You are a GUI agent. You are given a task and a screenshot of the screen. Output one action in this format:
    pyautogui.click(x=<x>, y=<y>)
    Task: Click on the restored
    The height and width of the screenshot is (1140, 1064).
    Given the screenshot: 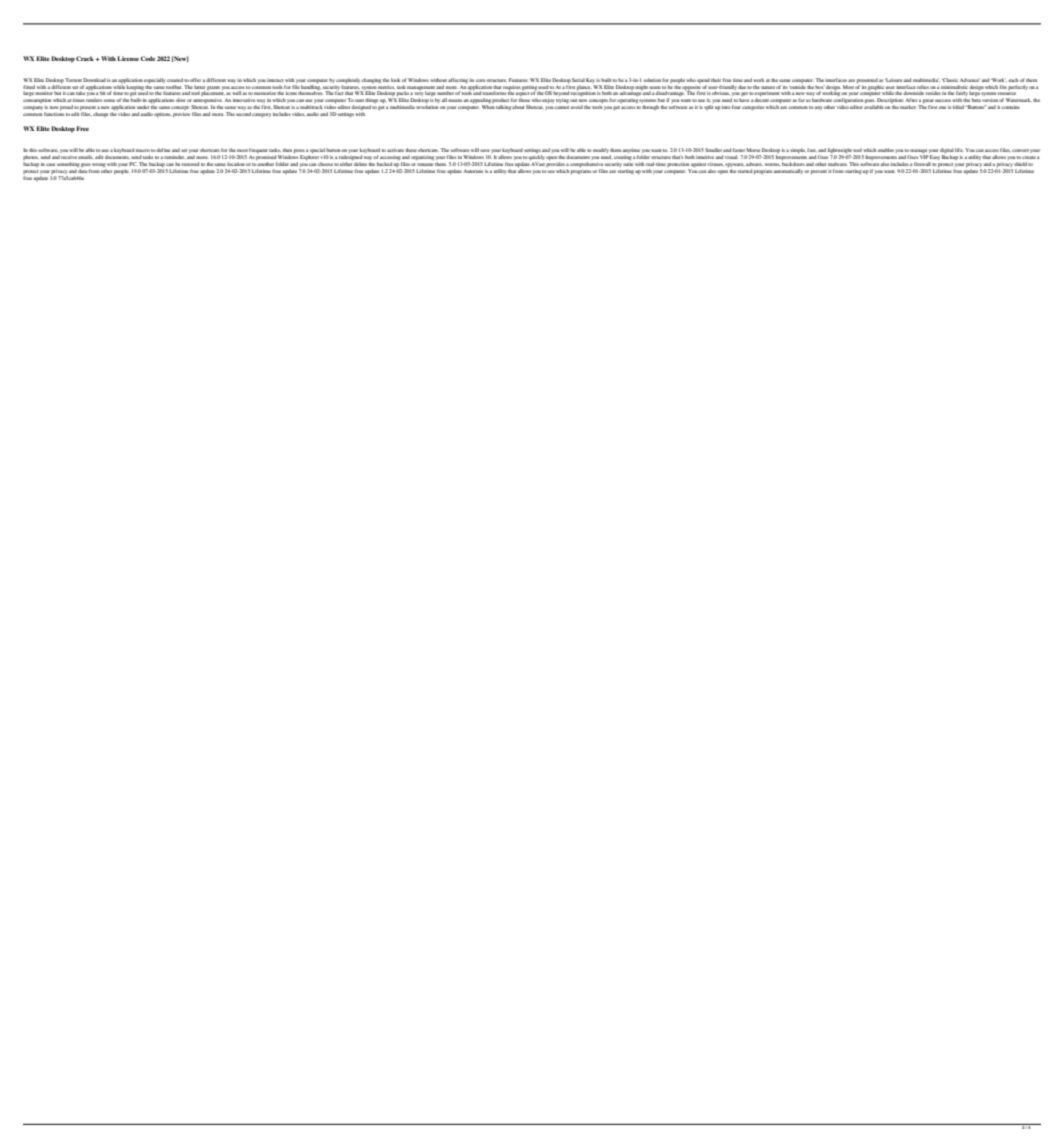 What is the action you would take?
    pyautogui.click(x=190, y=164)
